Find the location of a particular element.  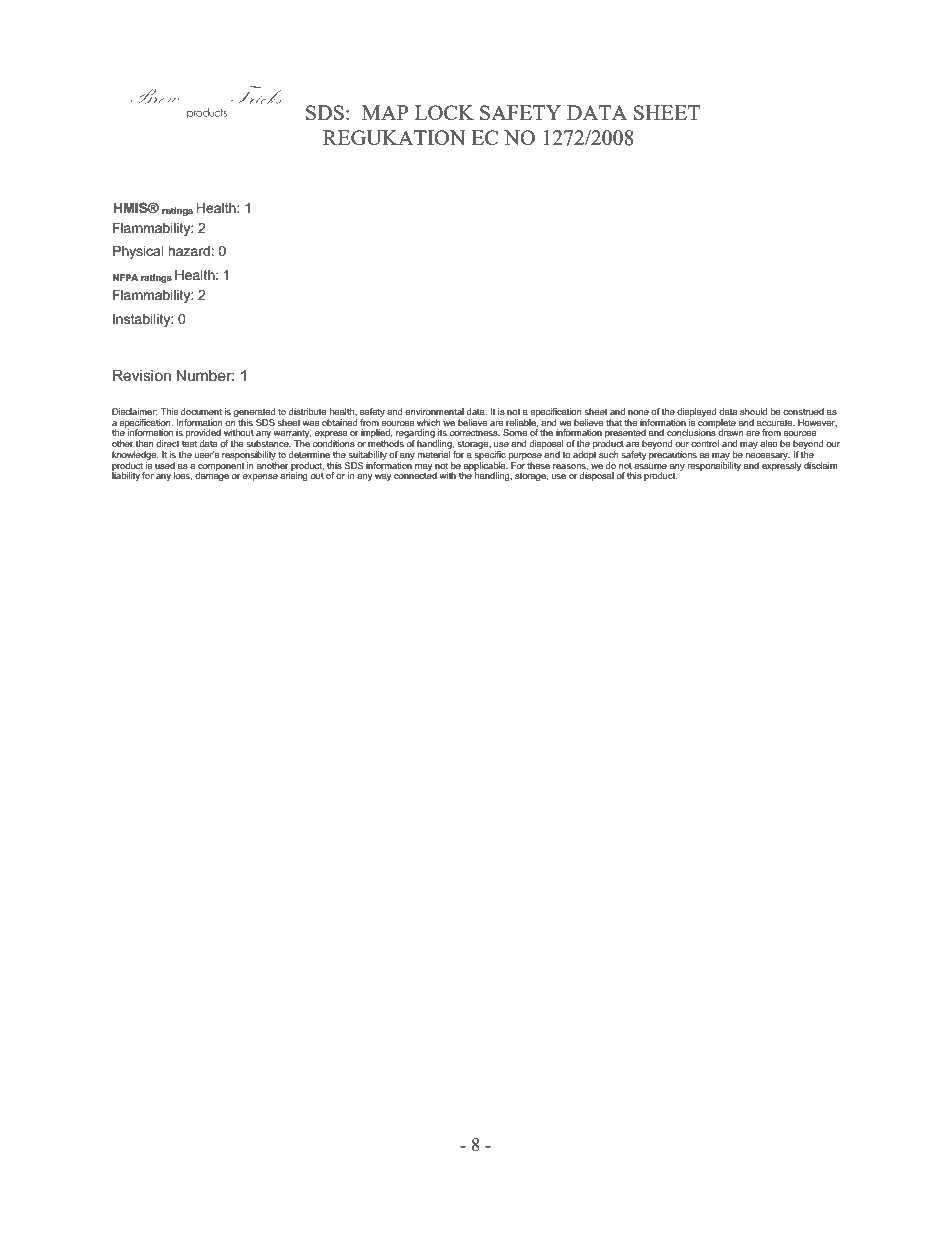

displayed is located at coordinates (697, 414).
